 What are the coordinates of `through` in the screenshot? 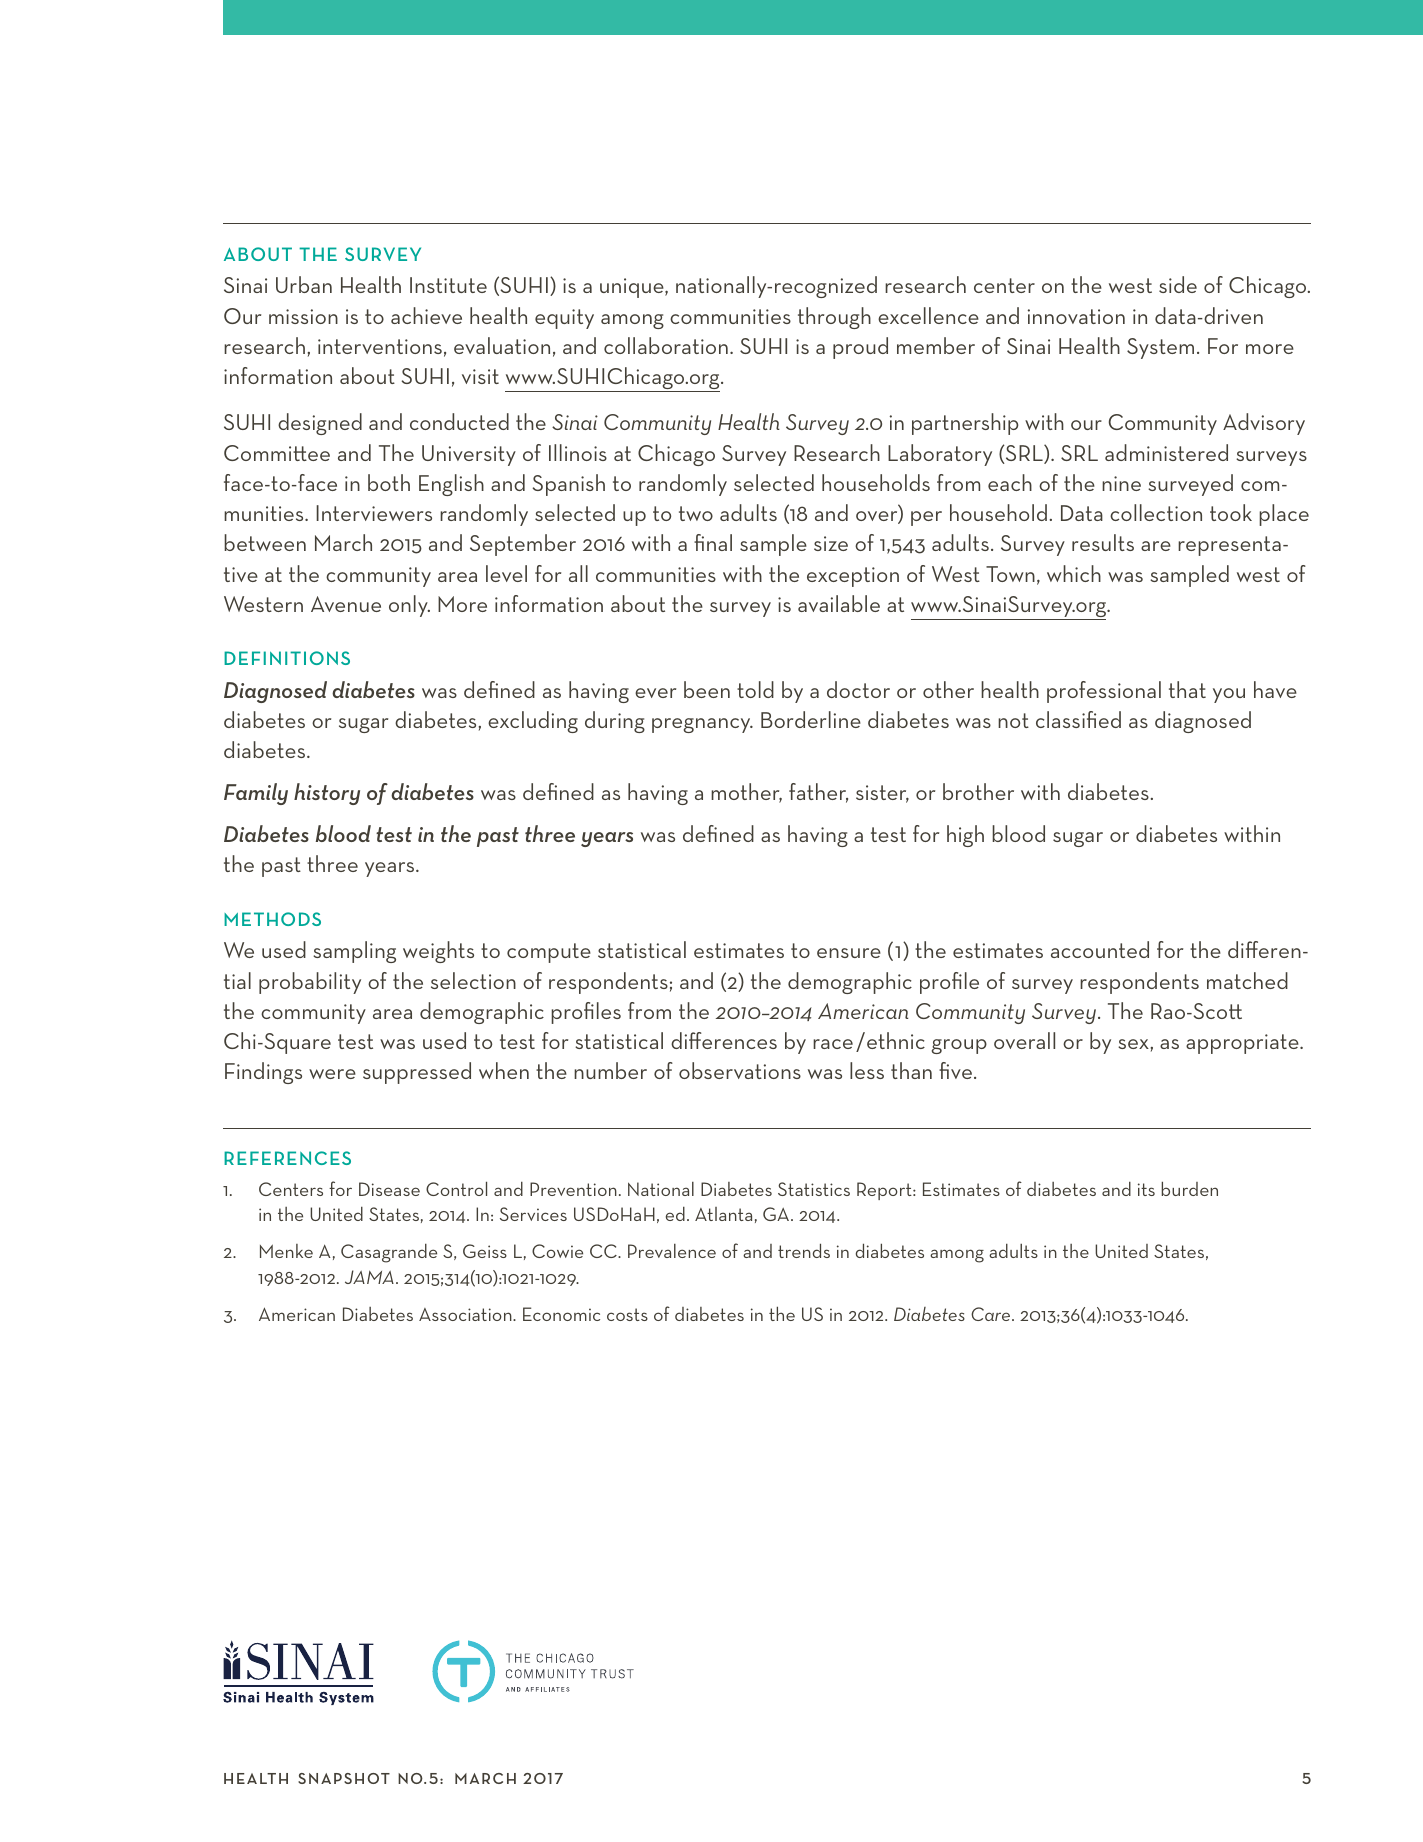 It's located at (834, 318).
